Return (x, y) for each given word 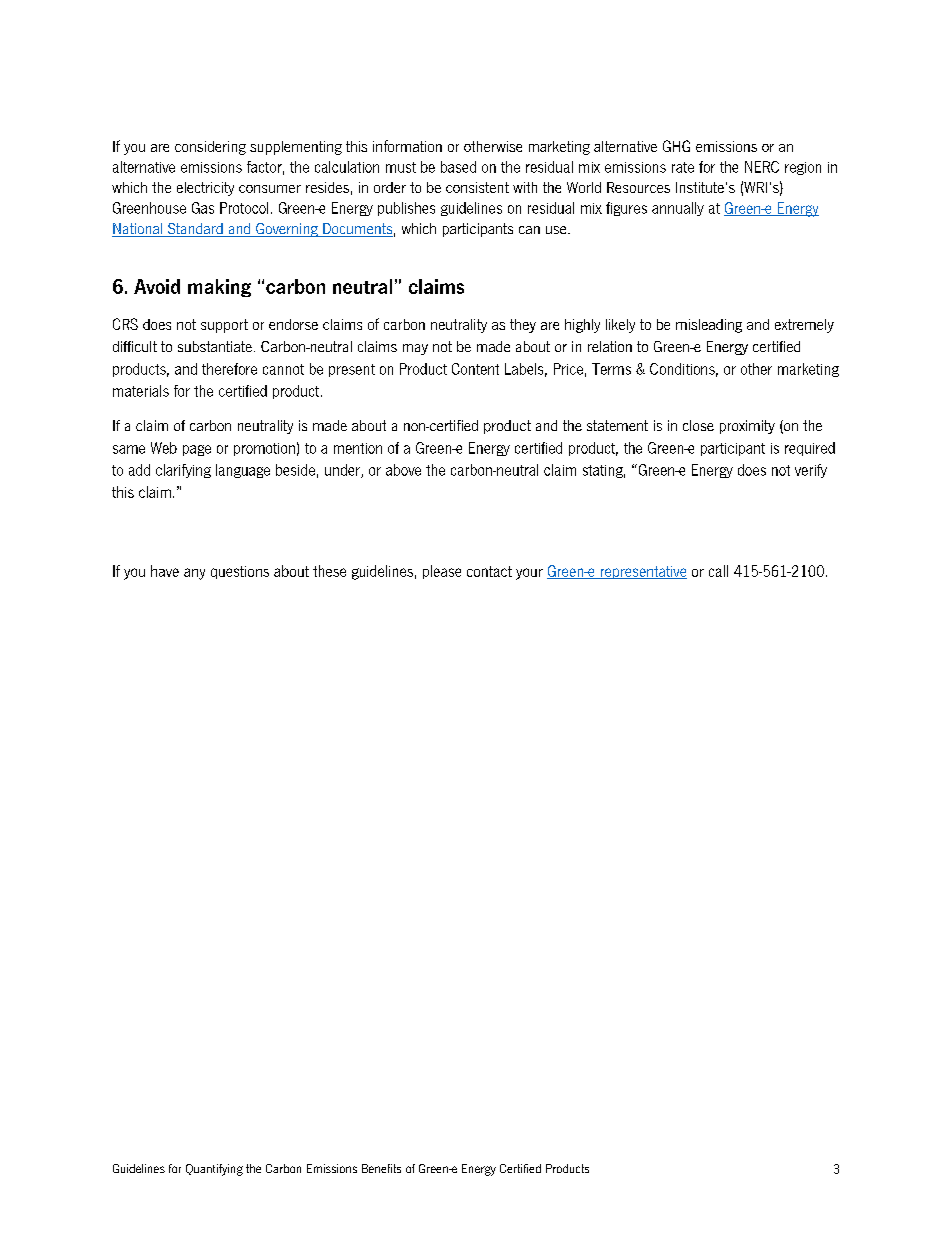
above (403, 470)
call (718, 571)
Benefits (381, 1168)
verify (811, 471)
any (194, 574)
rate (683, 167)
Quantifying (214, 1170)
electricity (205, 189)
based (458, 167)
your (529, 574)
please (442, 572)
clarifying (183, 471)
